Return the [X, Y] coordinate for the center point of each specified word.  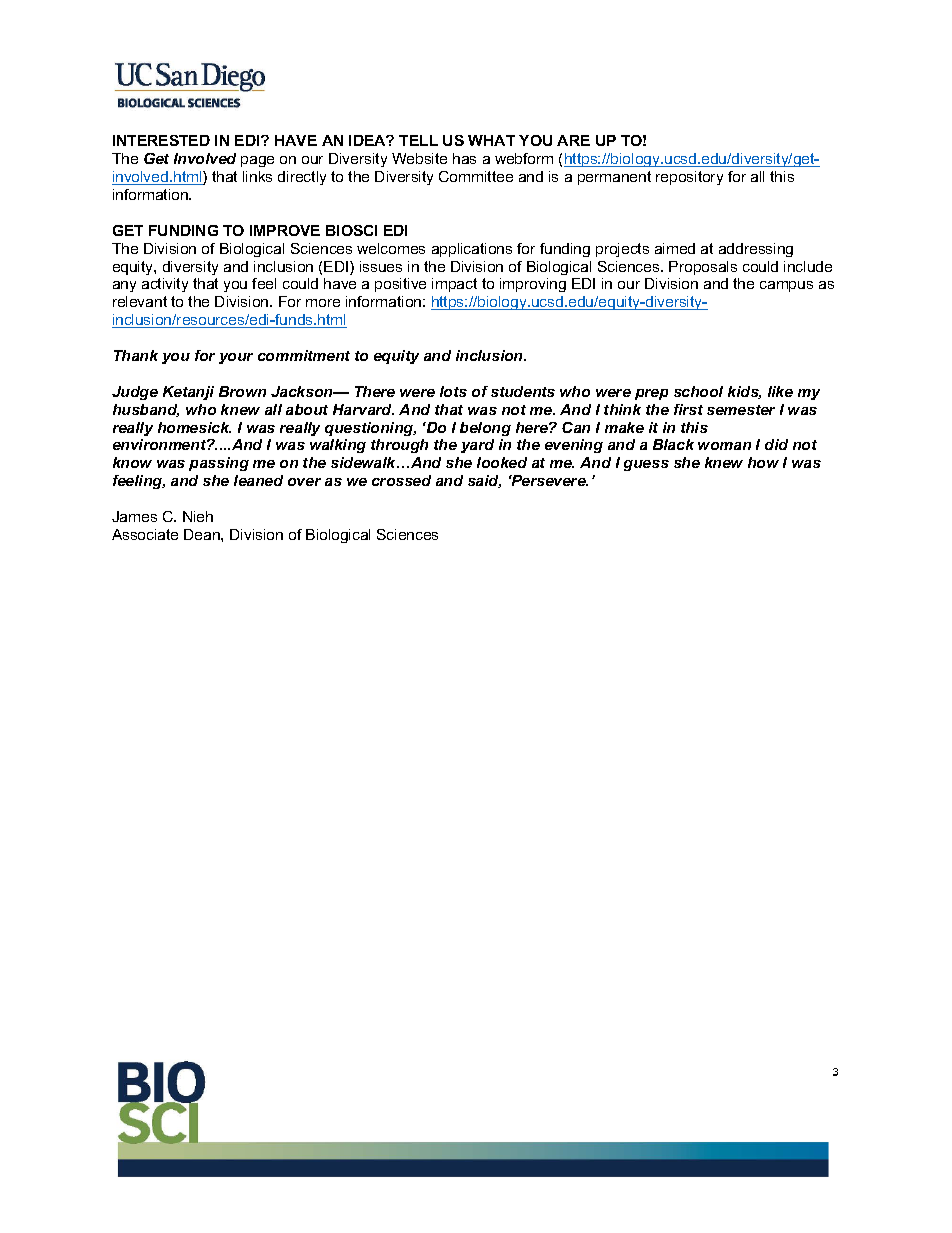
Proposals [703, 268]
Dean [203, 534]
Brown [242, 391]
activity [165, 285]
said [484, 481]
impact [454, 285]
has [464, 158]
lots [453, 391]
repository [689, 178]
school [698, 391]
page [257, 161]
